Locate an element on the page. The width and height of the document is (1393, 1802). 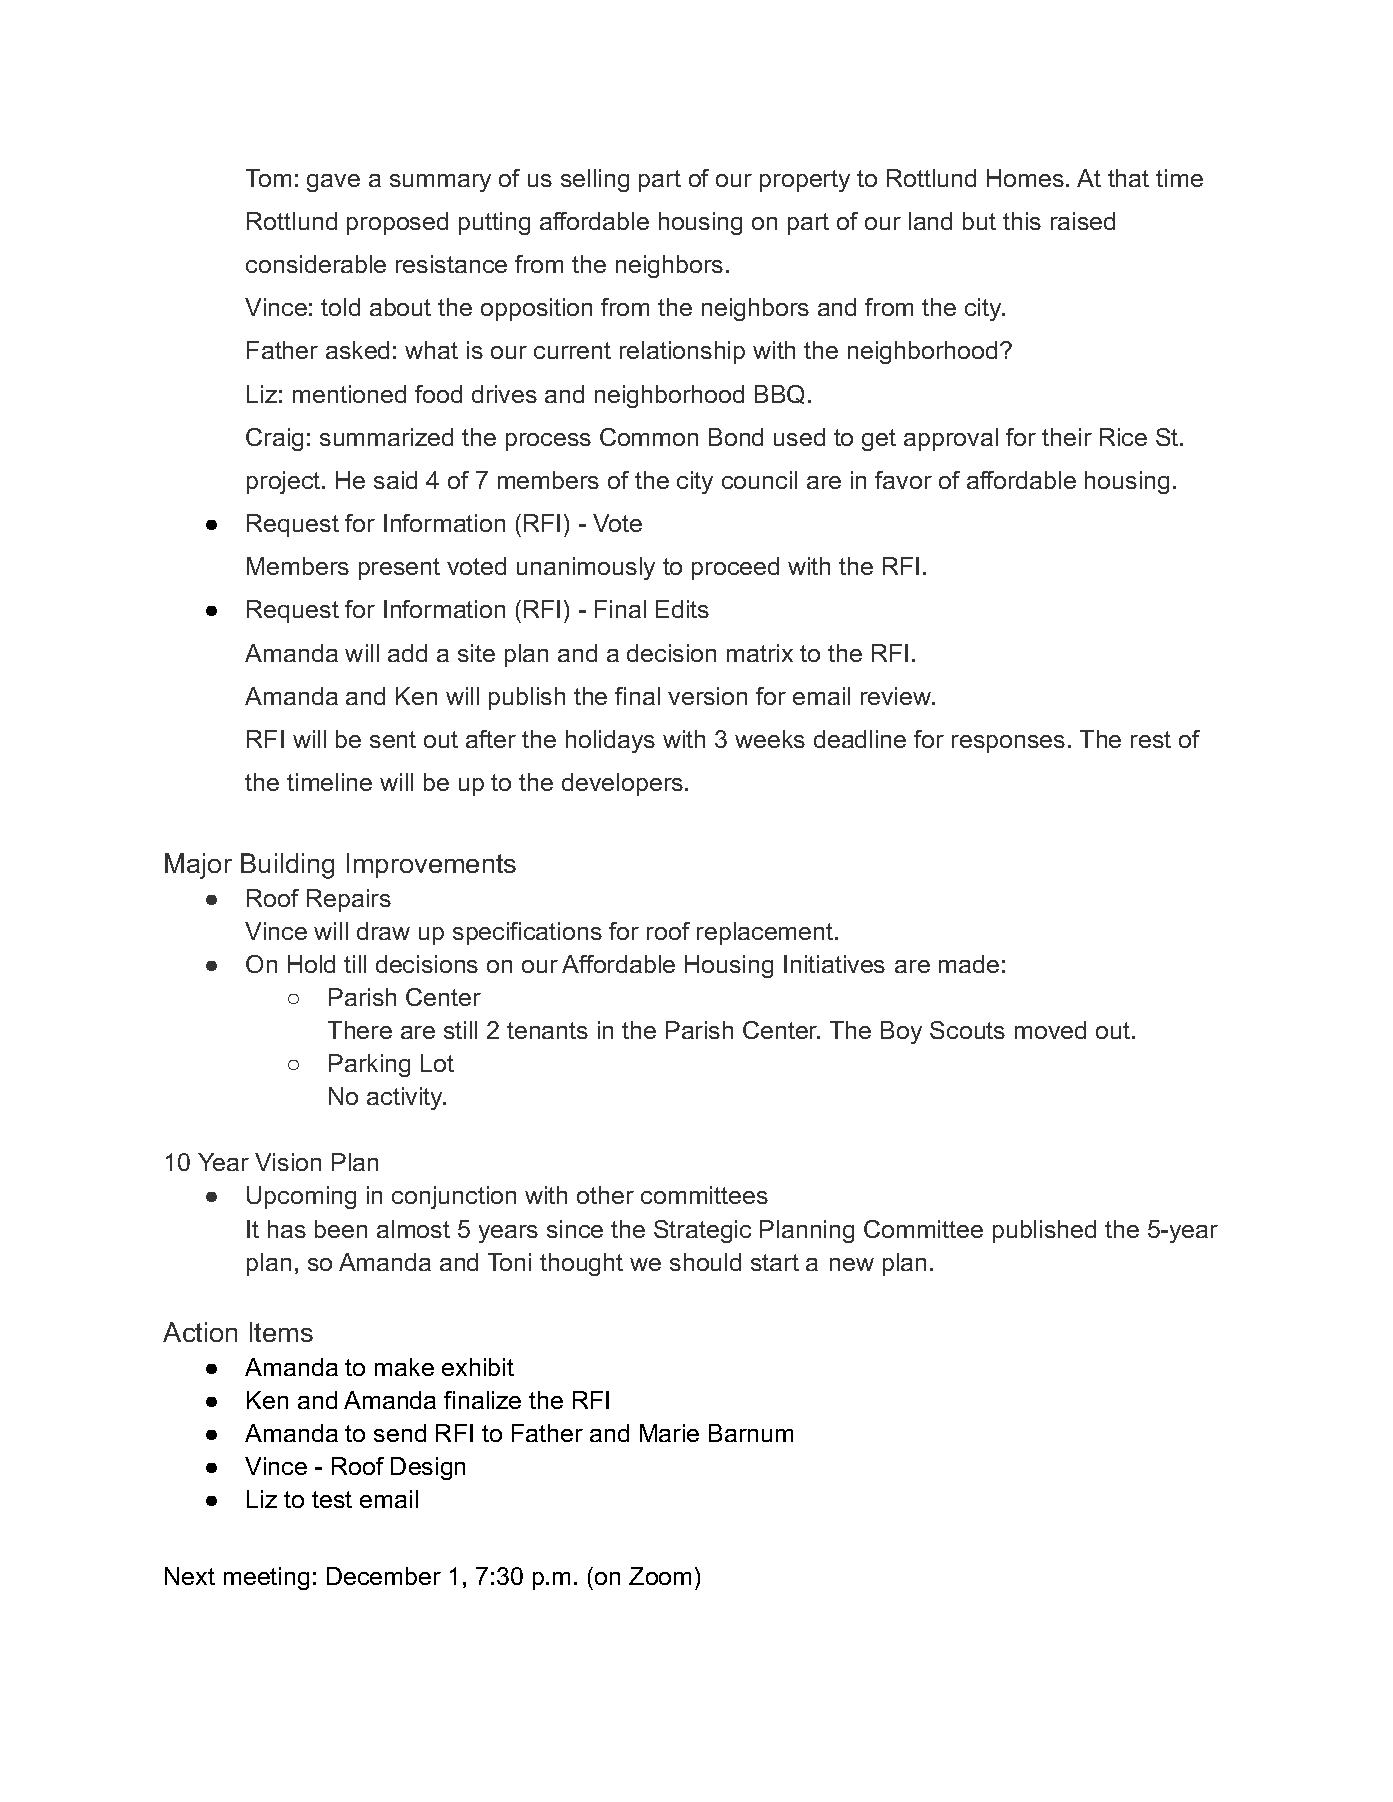
Zoom is located at coordinates (660, 1576).
